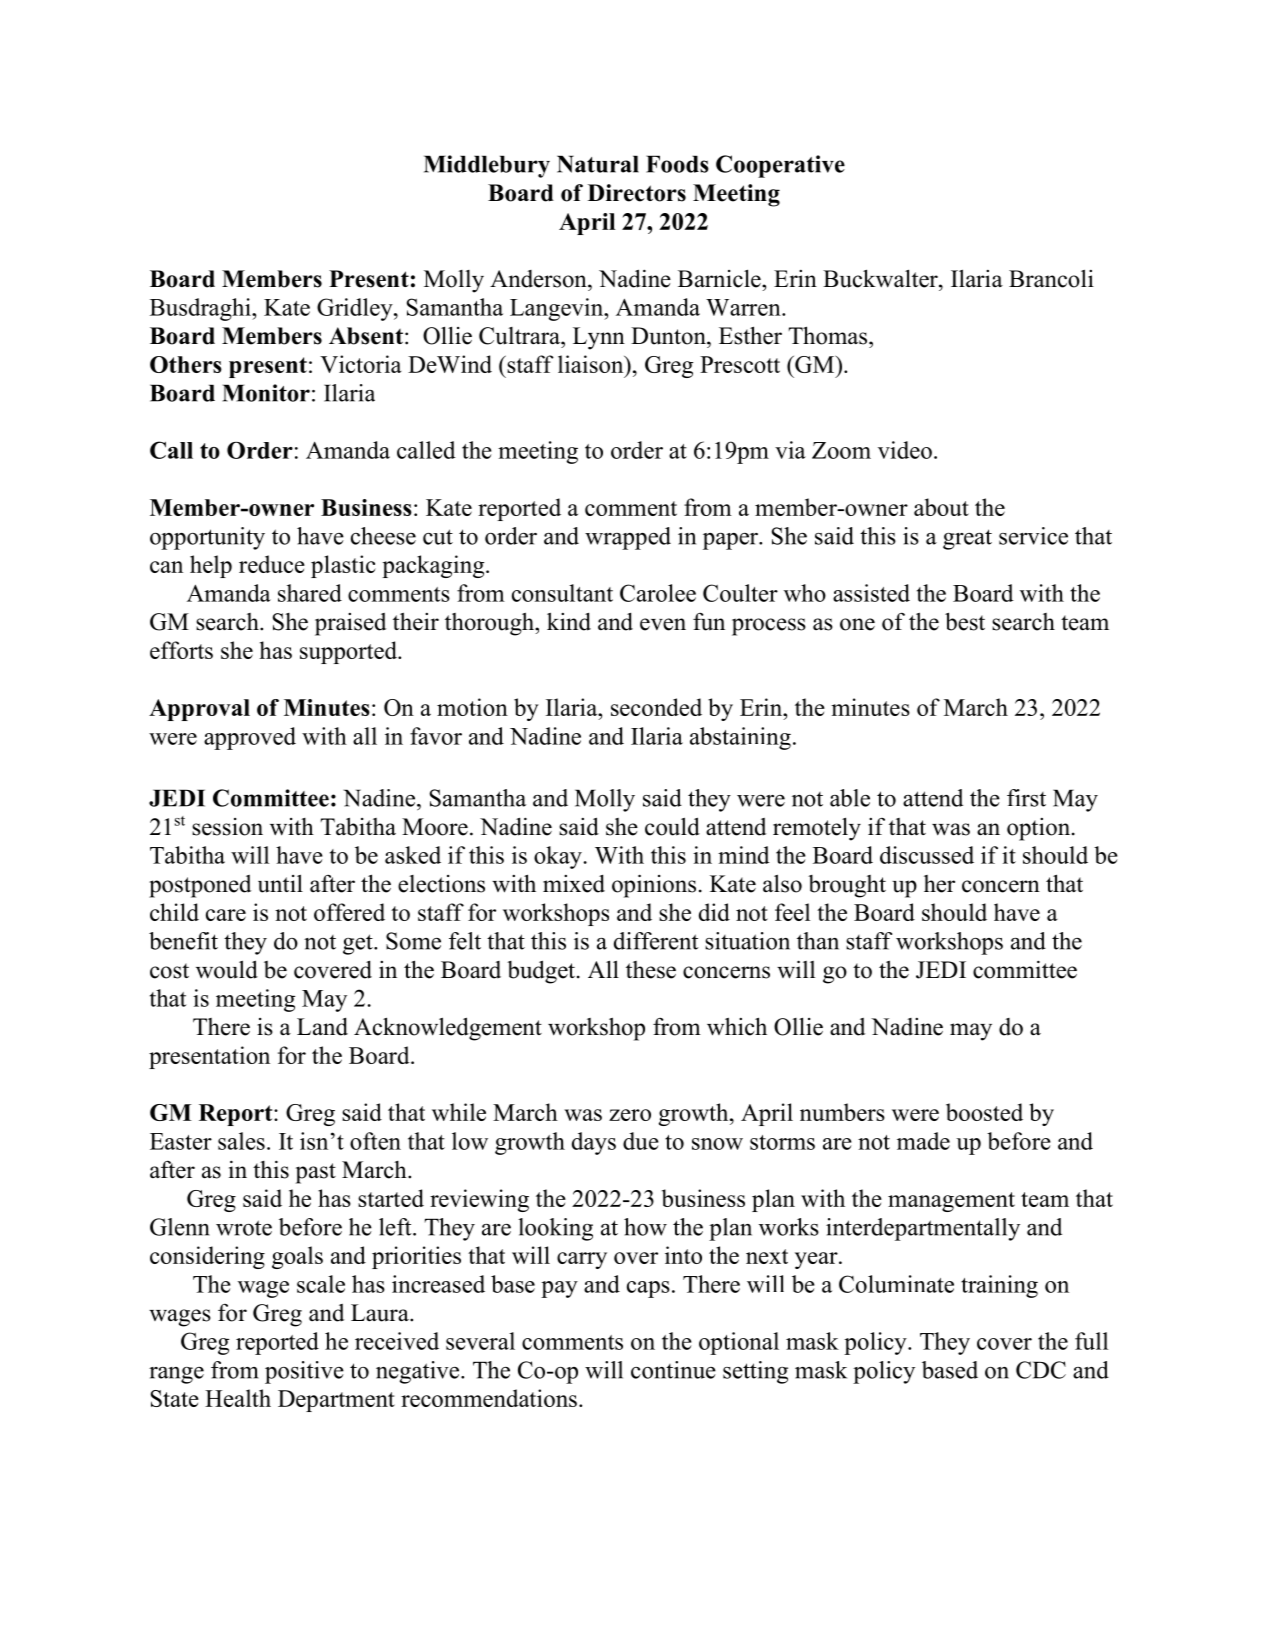 The image size is (1268, 1641). Describe the element at coordinates (965, 621) in the screenshot. I see `best` at that location.
